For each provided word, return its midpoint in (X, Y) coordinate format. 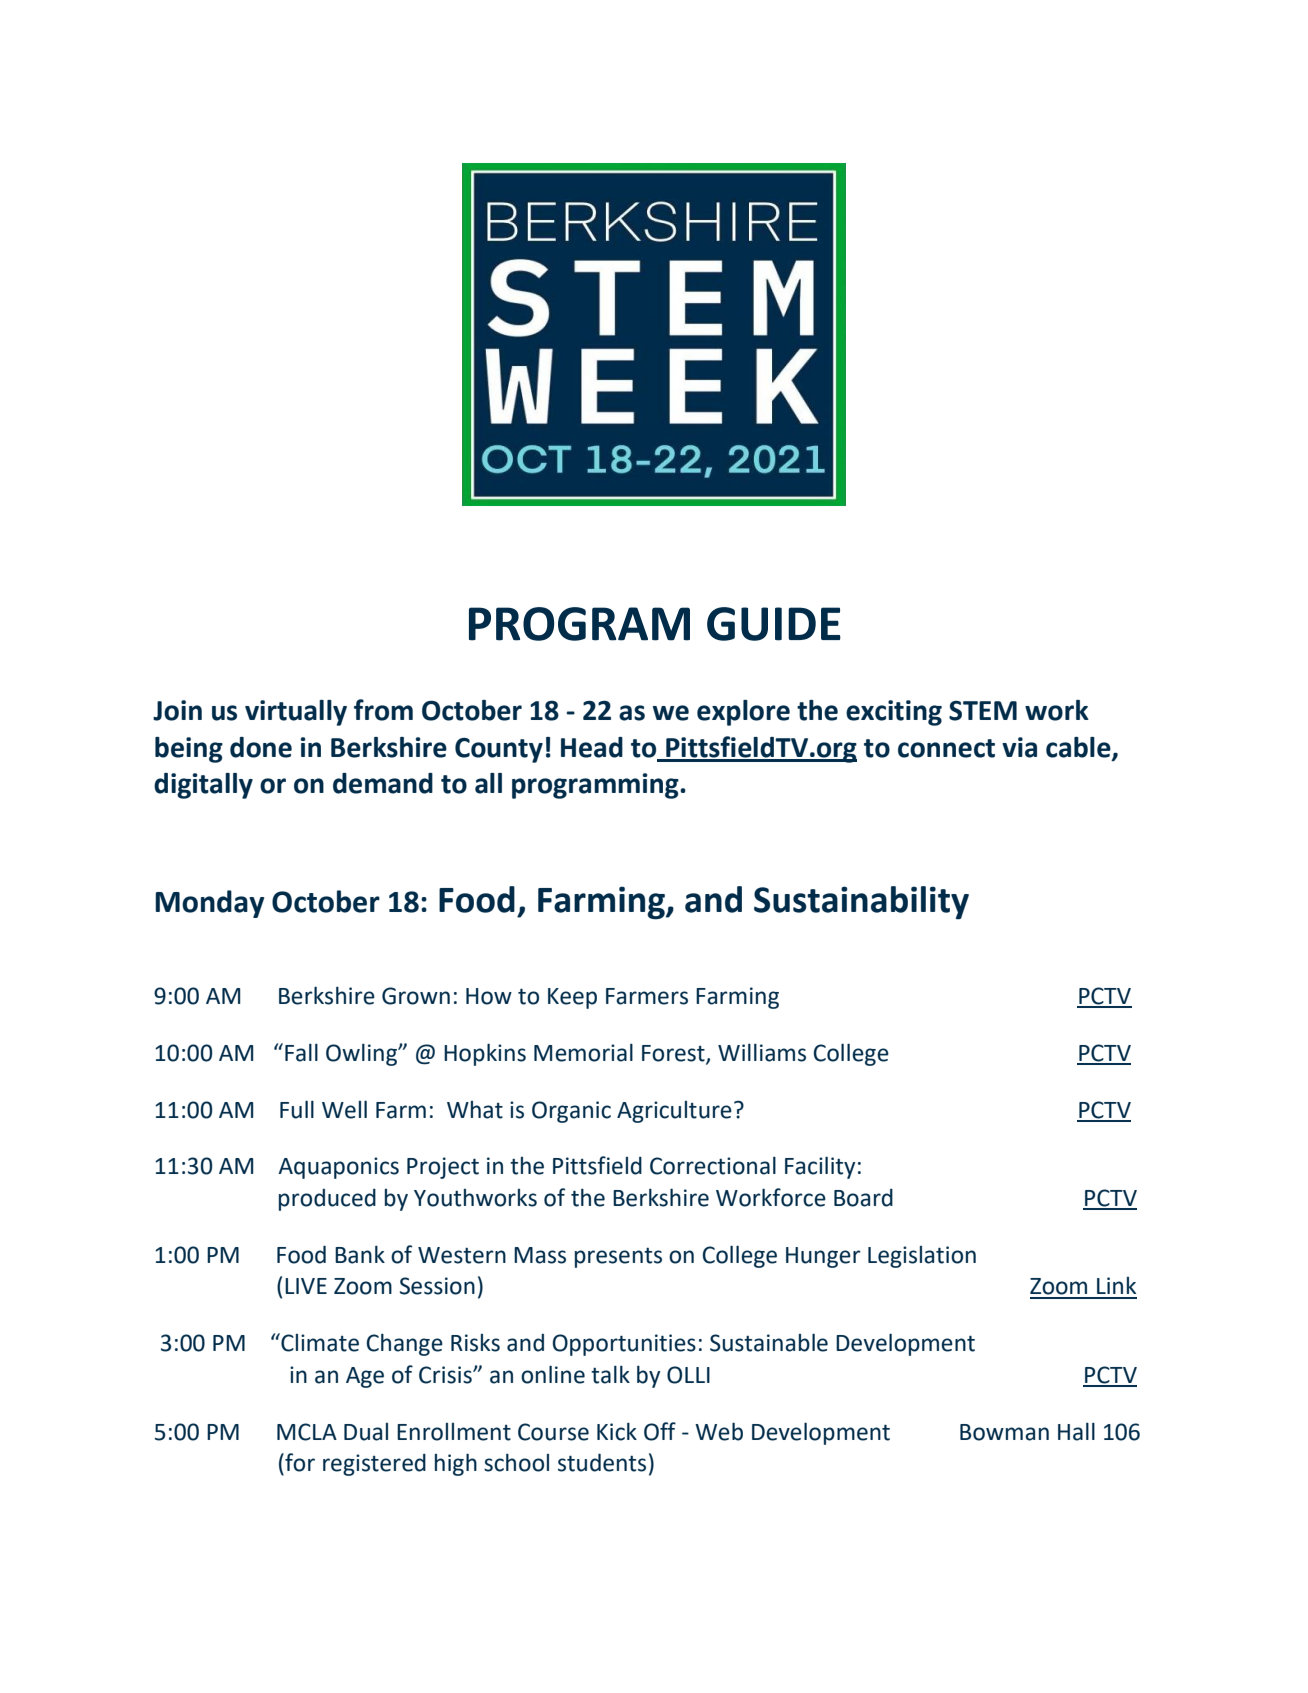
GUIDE (774, 624)
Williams (762, 1052)
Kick (617, 1431)
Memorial (583, 1052)
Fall (301, 1052)
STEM (983, 711)
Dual (366, 1432)
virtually (296, 713)
